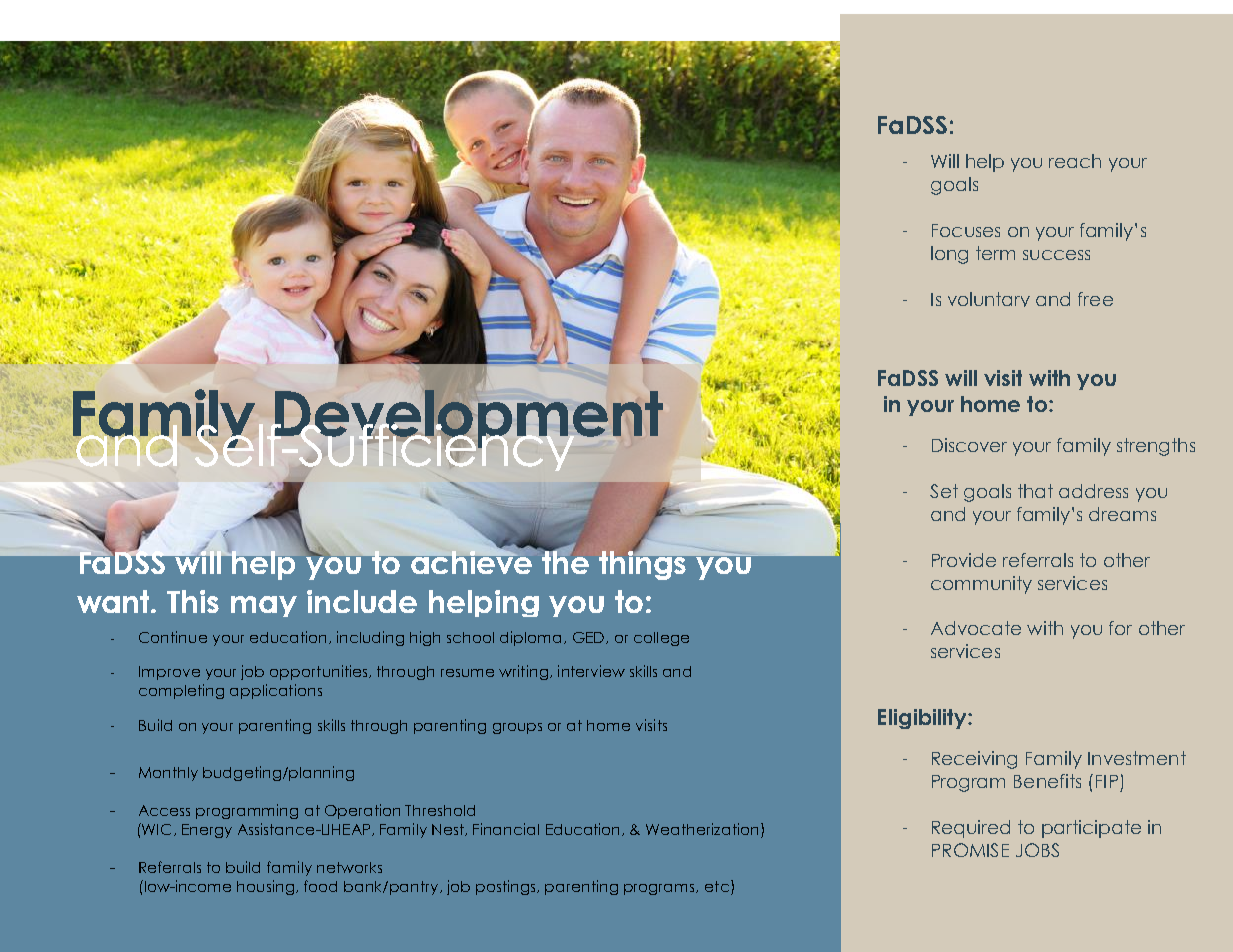  I want to click on reach, so click(1075, 161).
